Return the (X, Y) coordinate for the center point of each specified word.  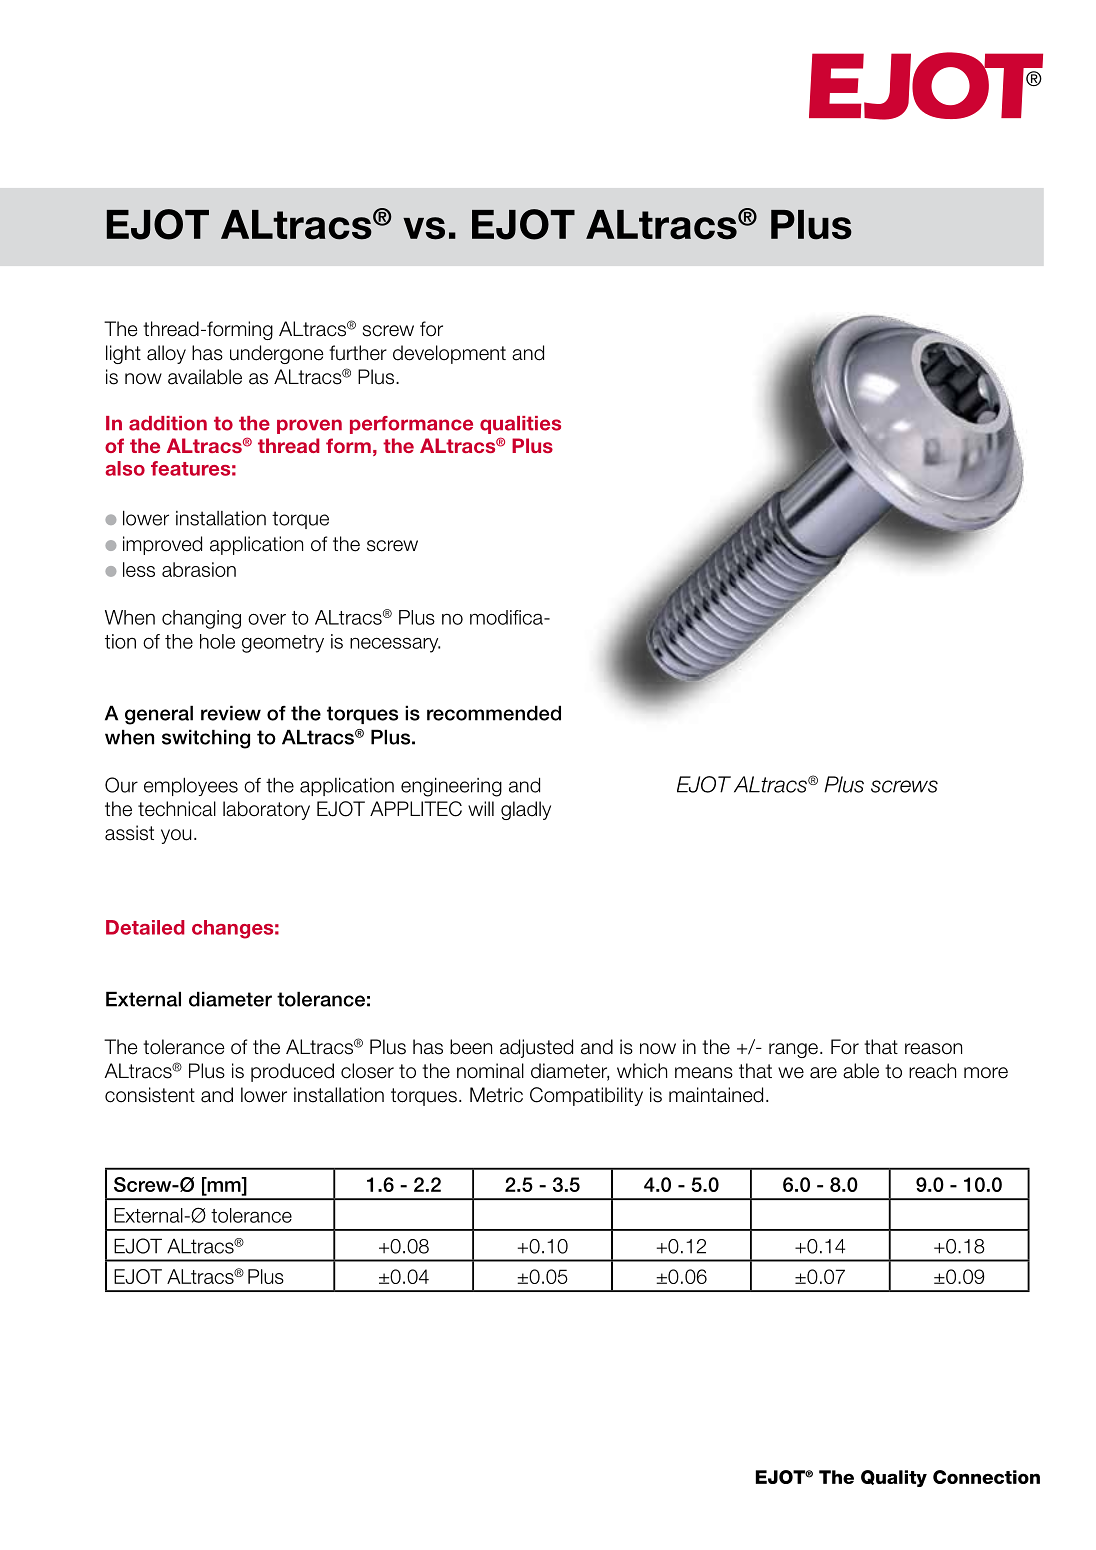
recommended (494, 713)
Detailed (145, 927)
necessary (395, 645)
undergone (276, 354)
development (449, 354)
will (481, 808)
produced (292, 1072)
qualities (520, 425)
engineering (451, 787)
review (231, 713)
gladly (526, 810)
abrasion (199, 569)
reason (933, 1049)
